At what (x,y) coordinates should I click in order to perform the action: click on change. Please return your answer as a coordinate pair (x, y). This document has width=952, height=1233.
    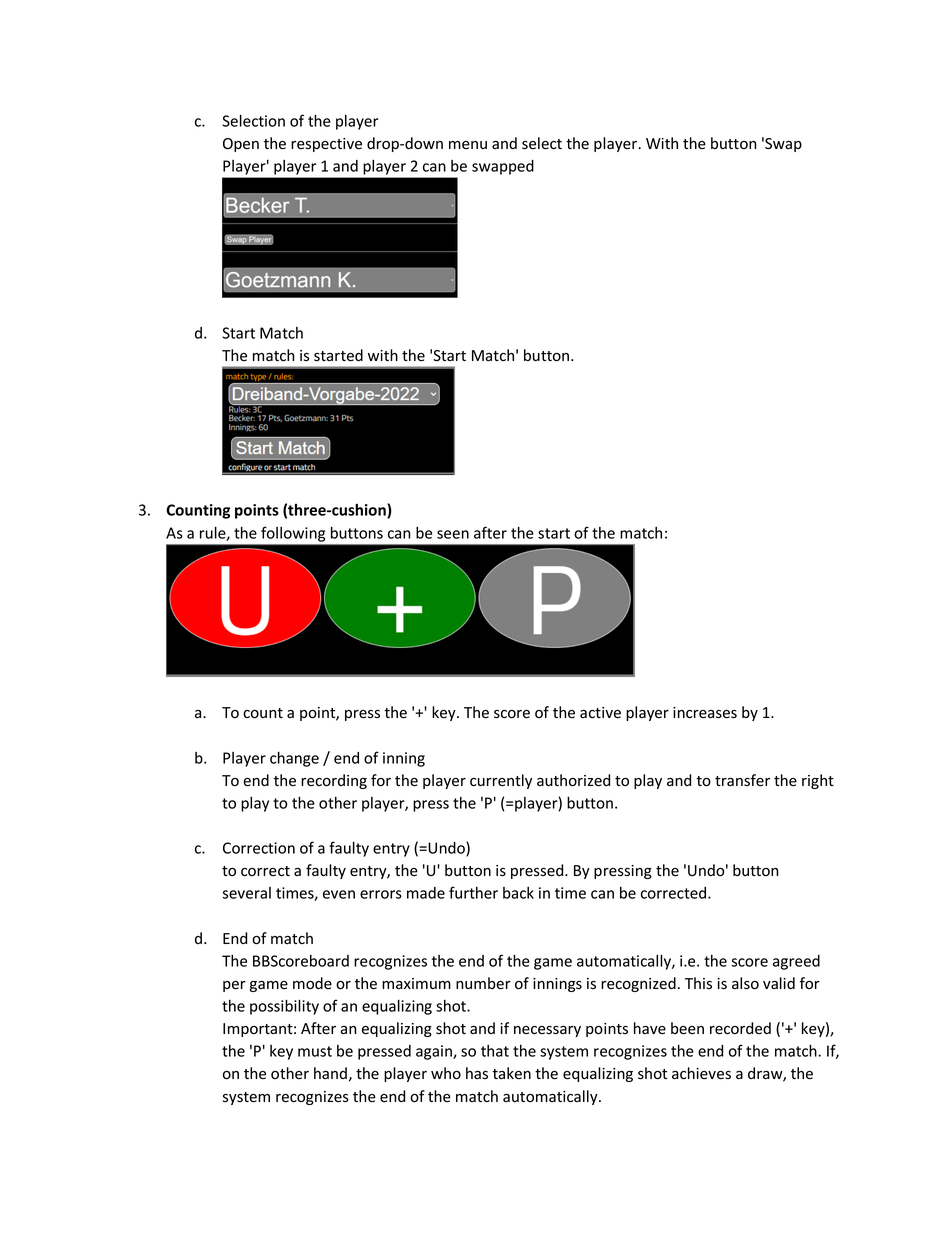
    Looking at the image, I should click on (294, 759).
